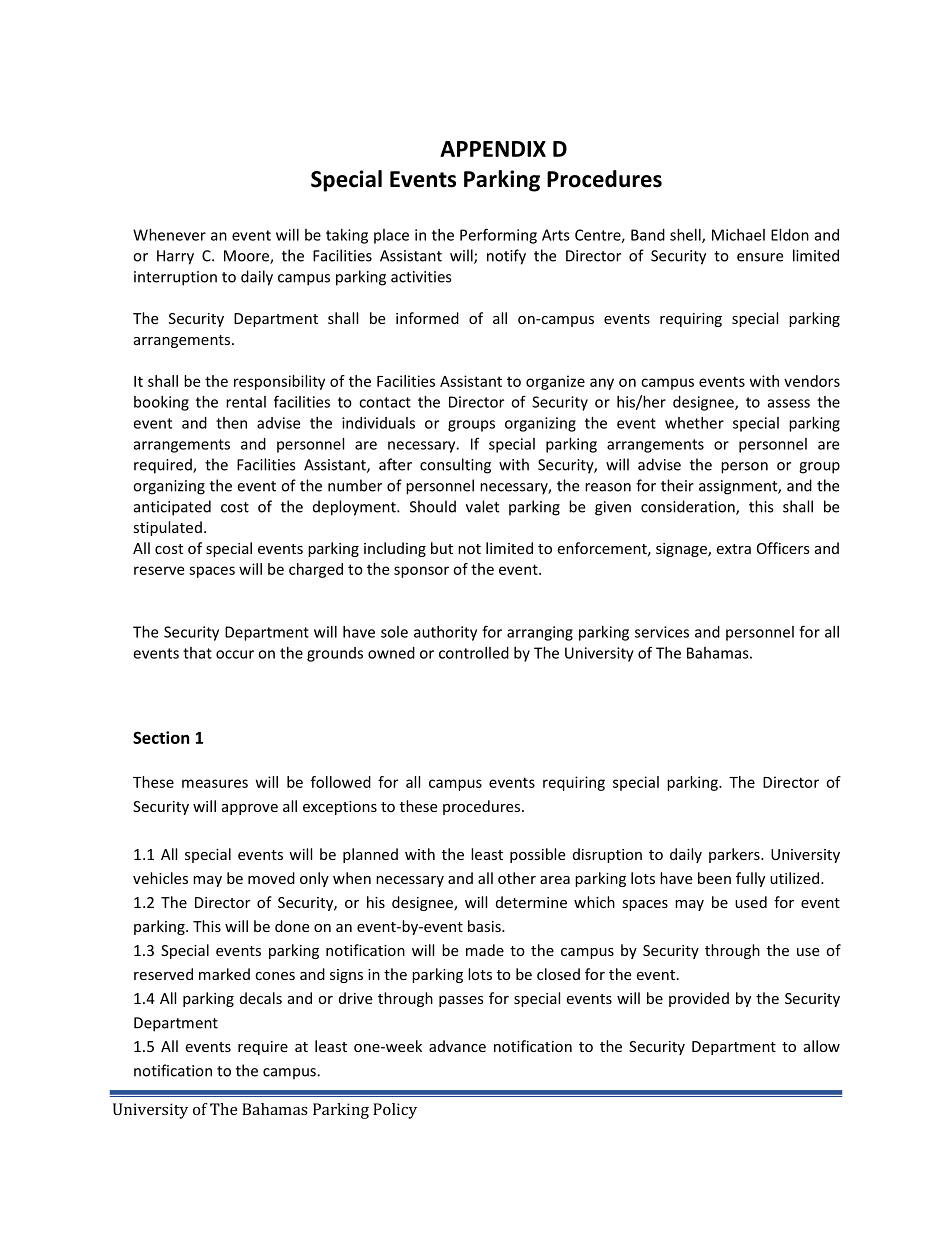 The width and height of the document is (952, 1233). I want to click on provided, so click(699, 999).
